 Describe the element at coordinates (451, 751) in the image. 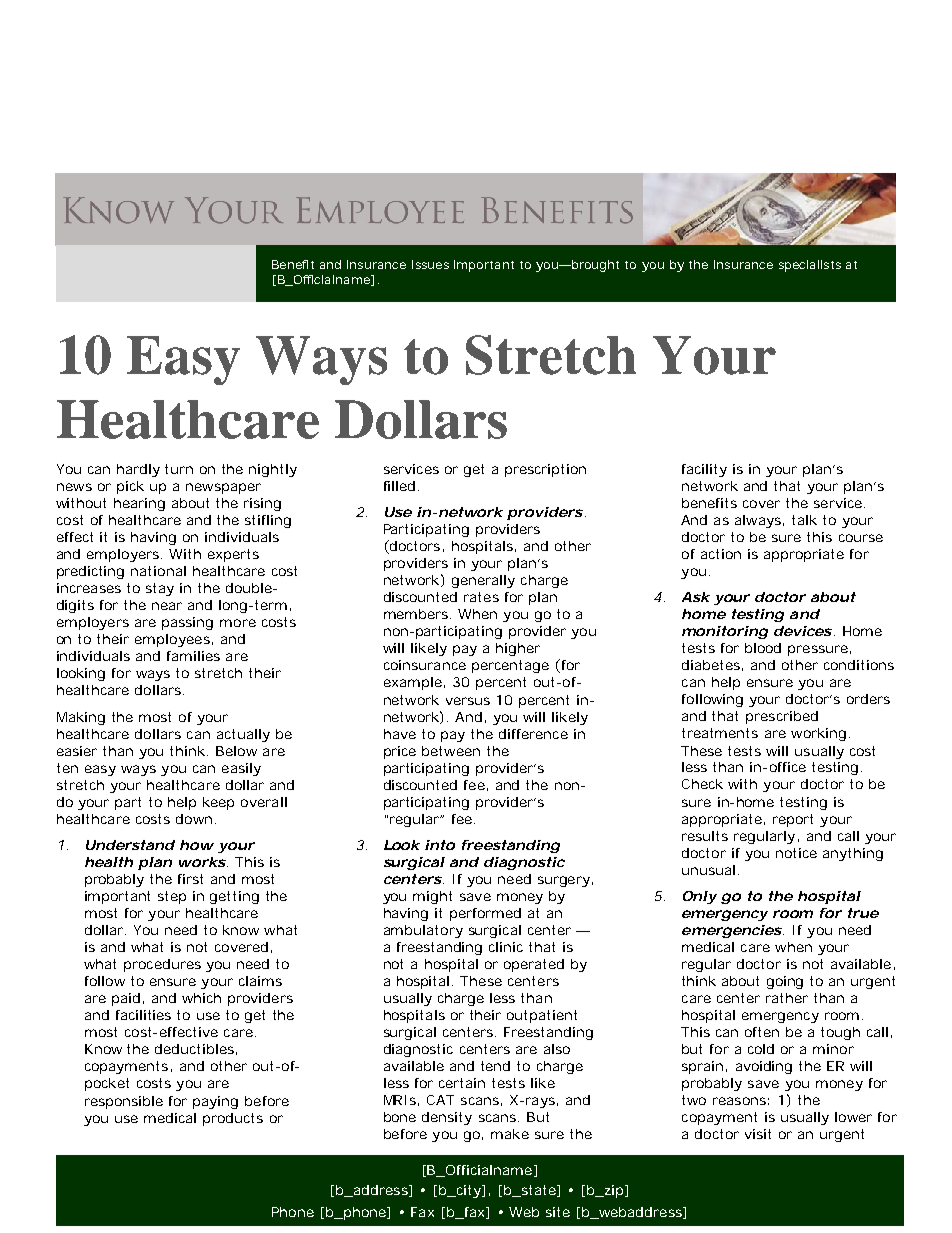

I see `between` at that location.
